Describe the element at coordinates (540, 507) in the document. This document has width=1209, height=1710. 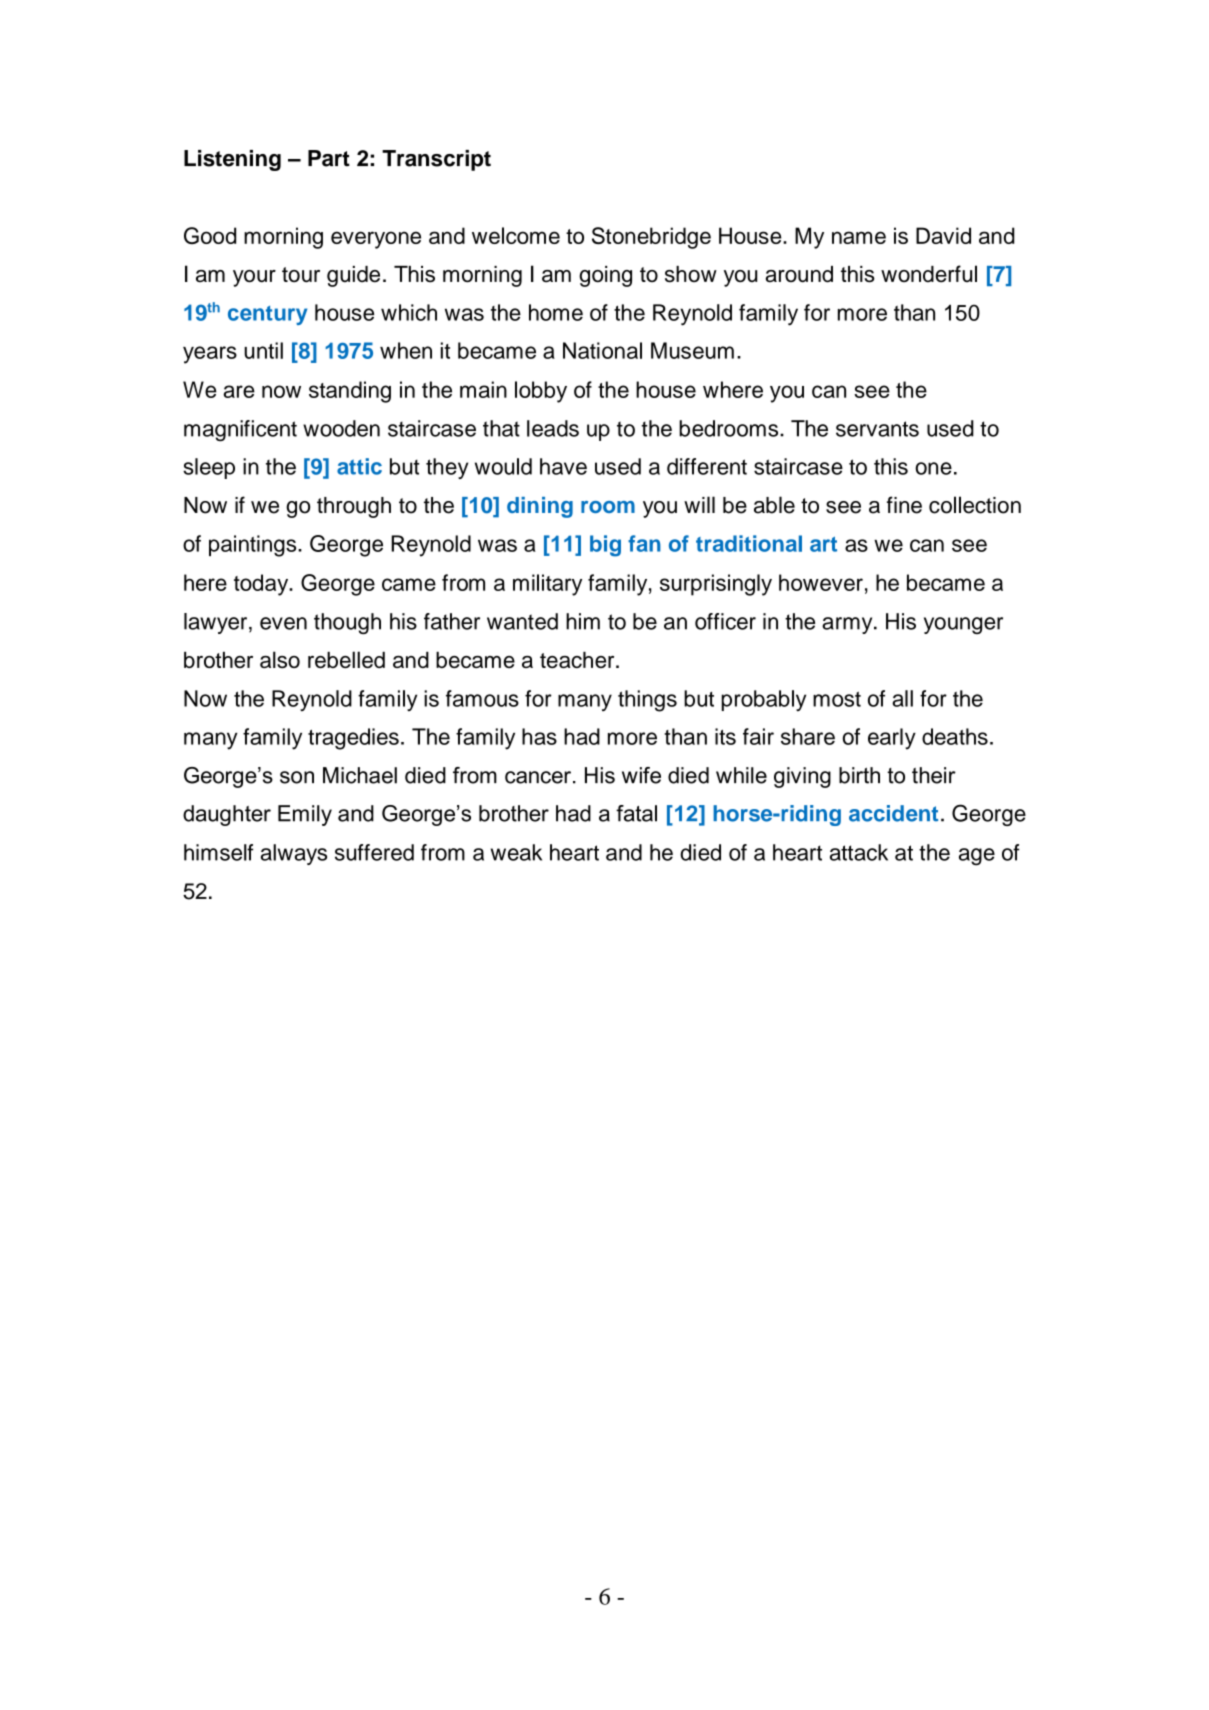
I see `dining` at that location.
